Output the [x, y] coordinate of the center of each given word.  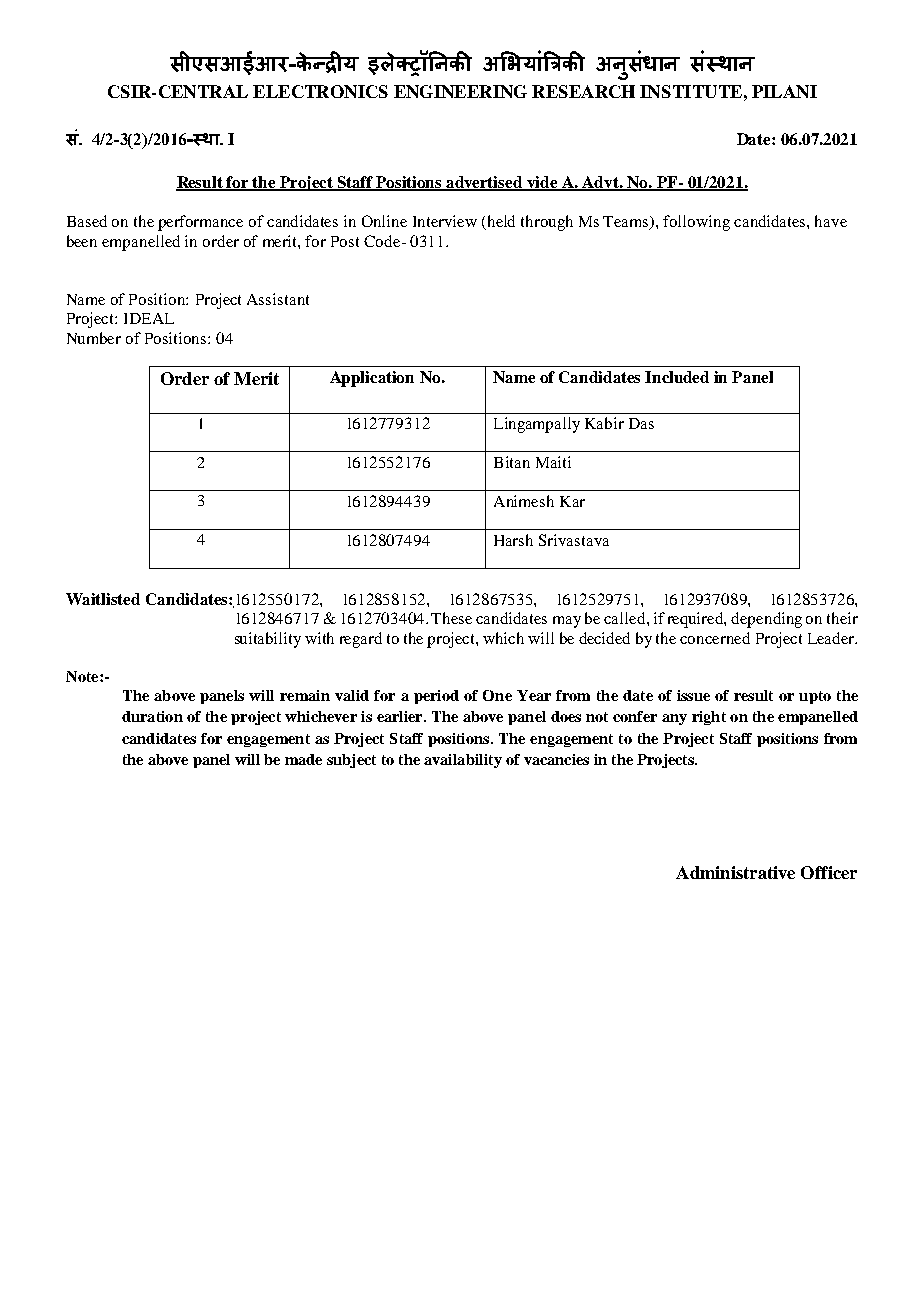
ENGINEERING [460, 91]
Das [641, 423]
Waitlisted [103, 599]
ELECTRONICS [320, 91]
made [303, 759]
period [436, 697]
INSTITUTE [691, 91]
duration [152, 716]
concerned [715, 638]
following [696, 223]
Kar [572, 501]
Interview [445, 221]
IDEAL [149, 318]
